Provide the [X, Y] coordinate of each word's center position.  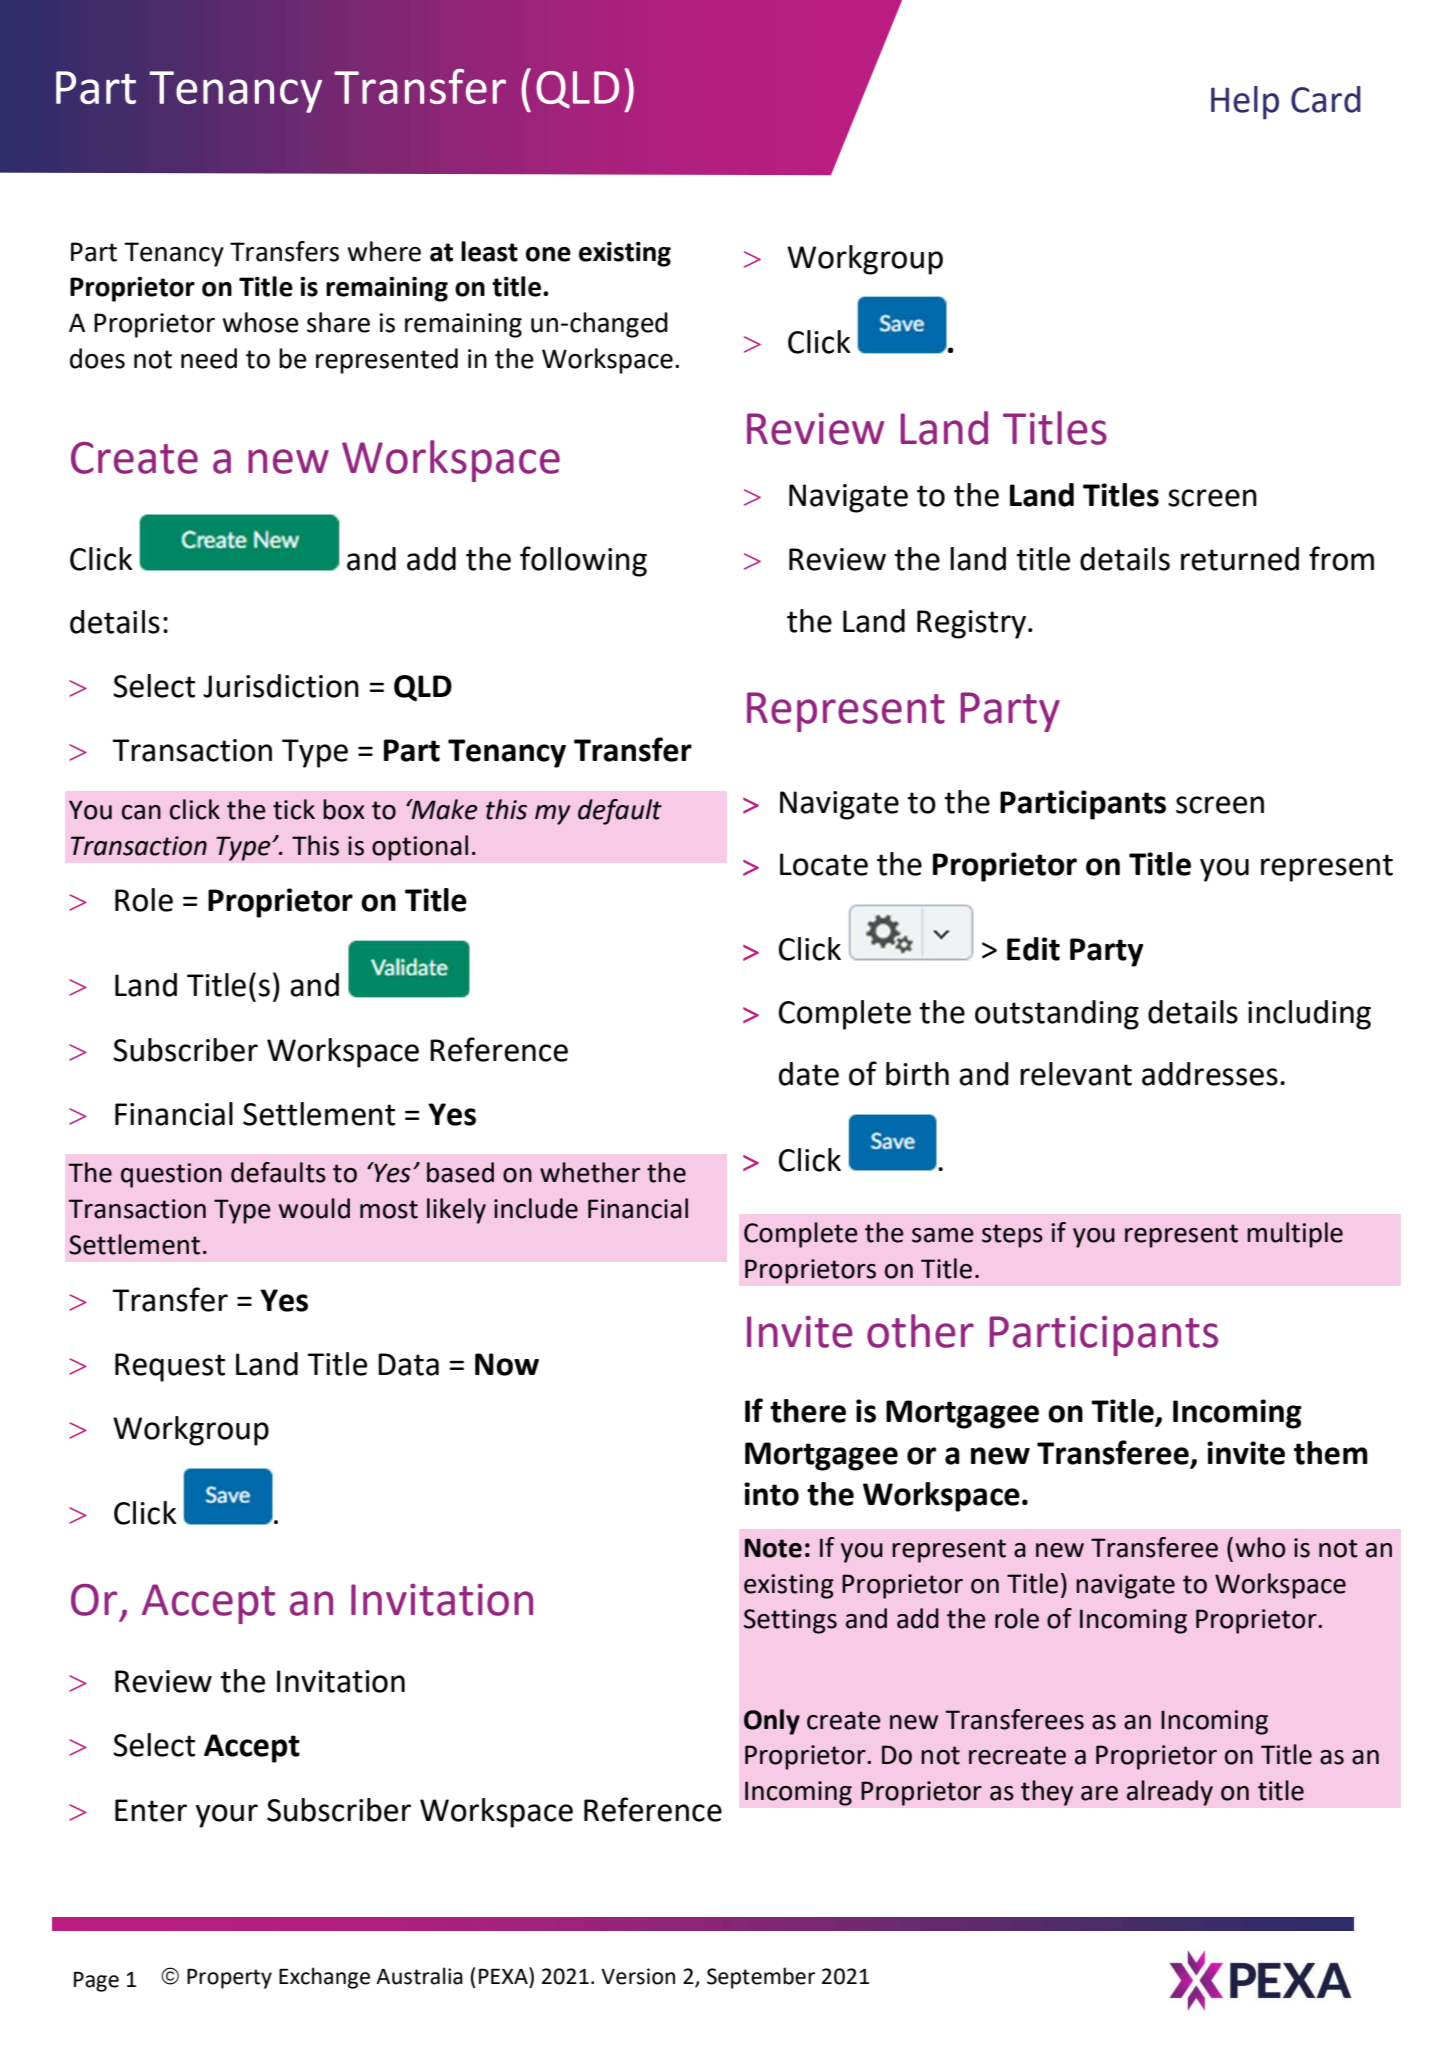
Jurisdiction [281, 686]
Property [229, 1979]
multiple [1295, 1235]
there [808, 1411]
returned [1240, 559]
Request [170, 1367]
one [548, 254]
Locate [824, 864]
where [384, 251]
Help [1245, 103]
